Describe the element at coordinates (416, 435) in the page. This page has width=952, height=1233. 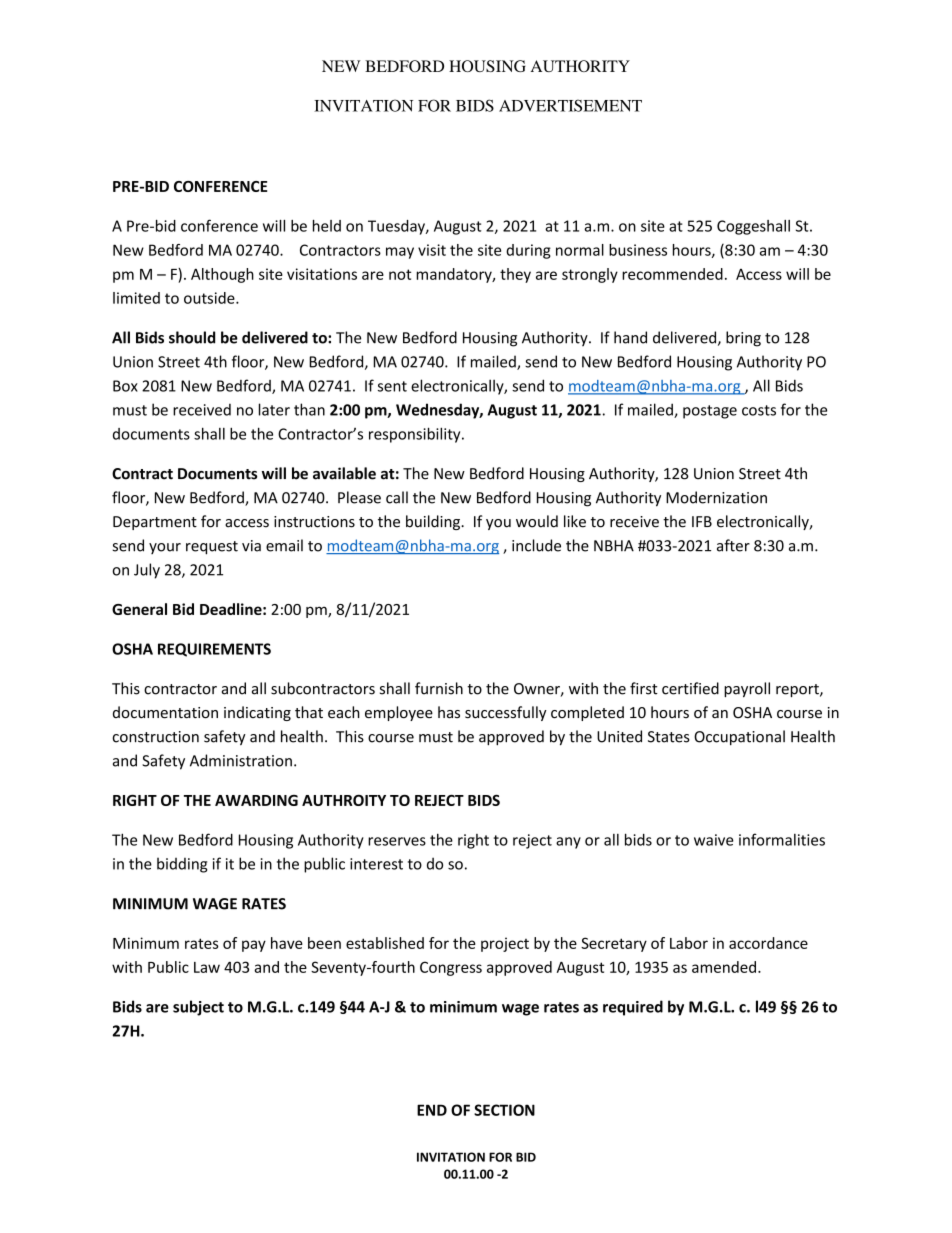
I see `responsibility` at that location.
